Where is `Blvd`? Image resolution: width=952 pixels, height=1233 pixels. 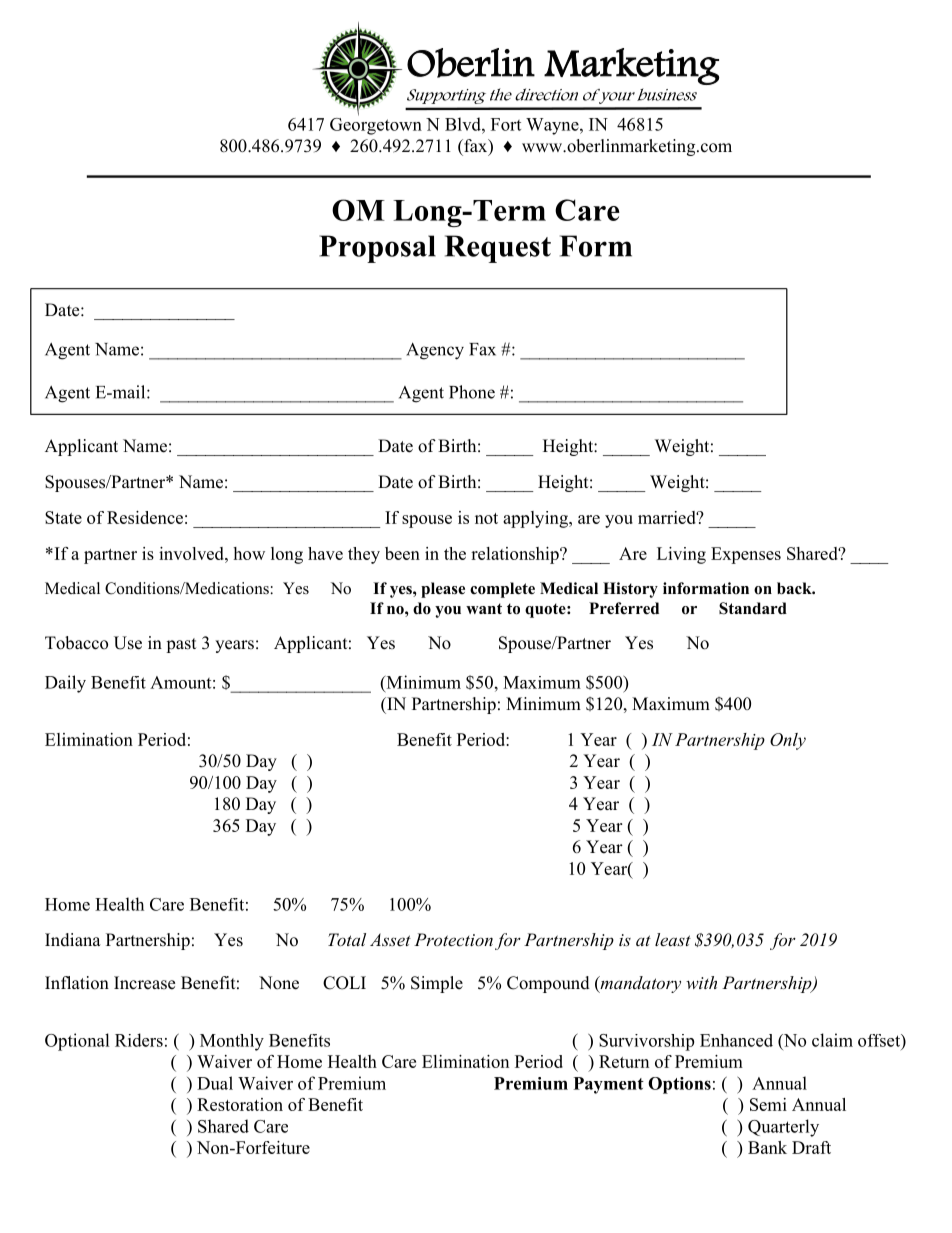 Blvd is located at coordinates (464, 124).
